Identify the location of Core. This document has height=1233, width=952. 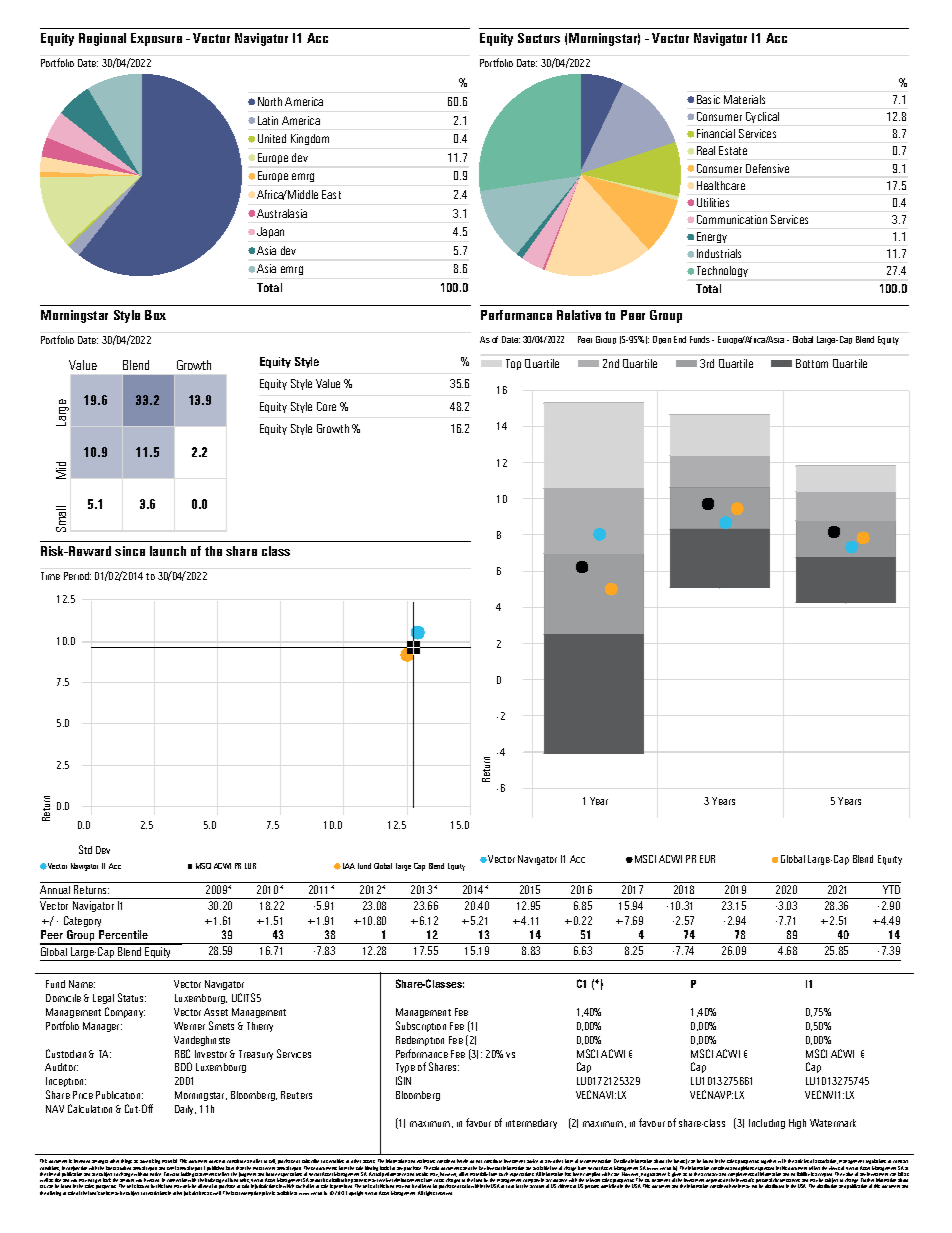
(326, 406).
